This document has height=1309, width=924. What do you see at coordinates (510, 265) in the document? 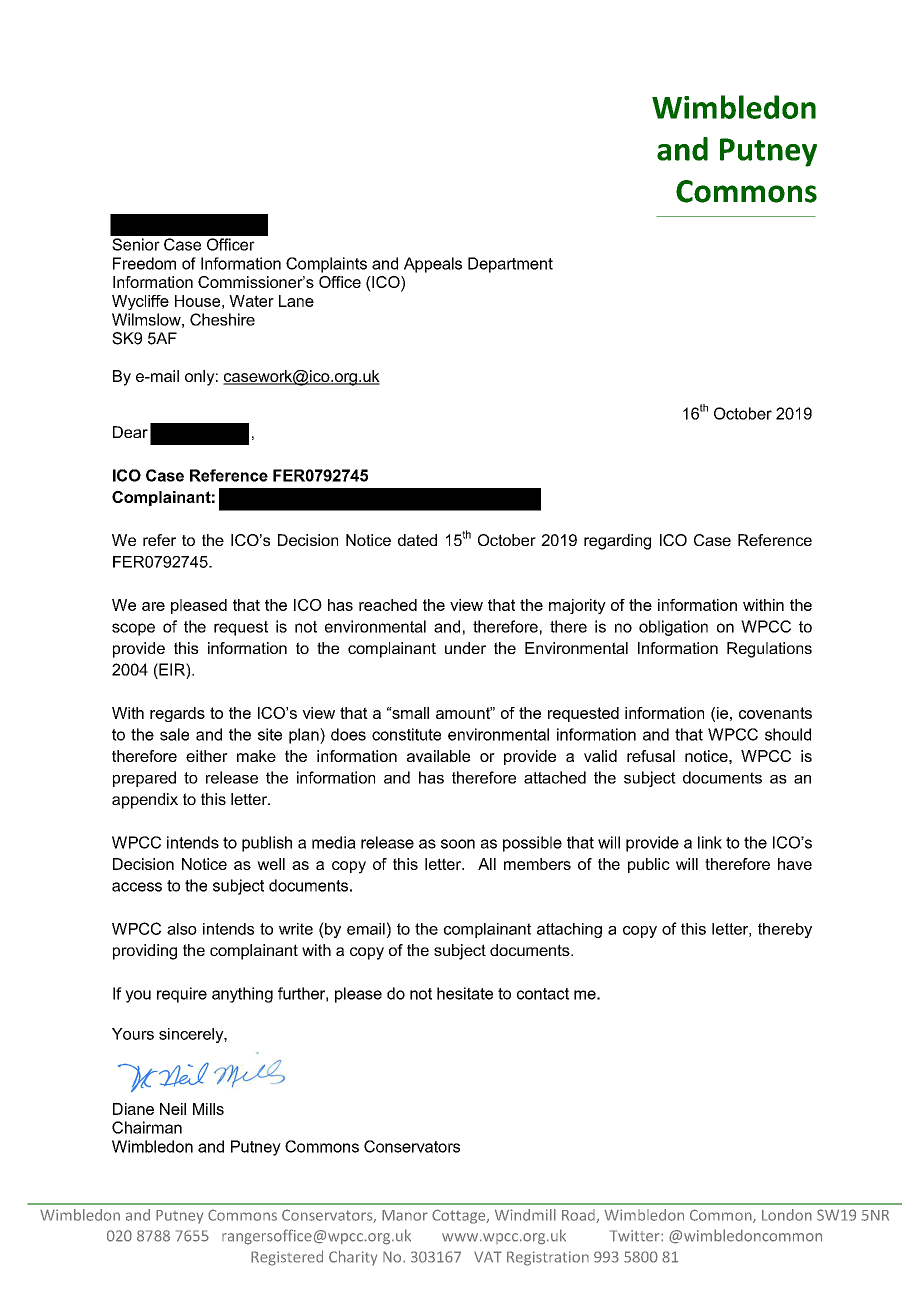
I see `Department` at bounding box center [510, 265].
